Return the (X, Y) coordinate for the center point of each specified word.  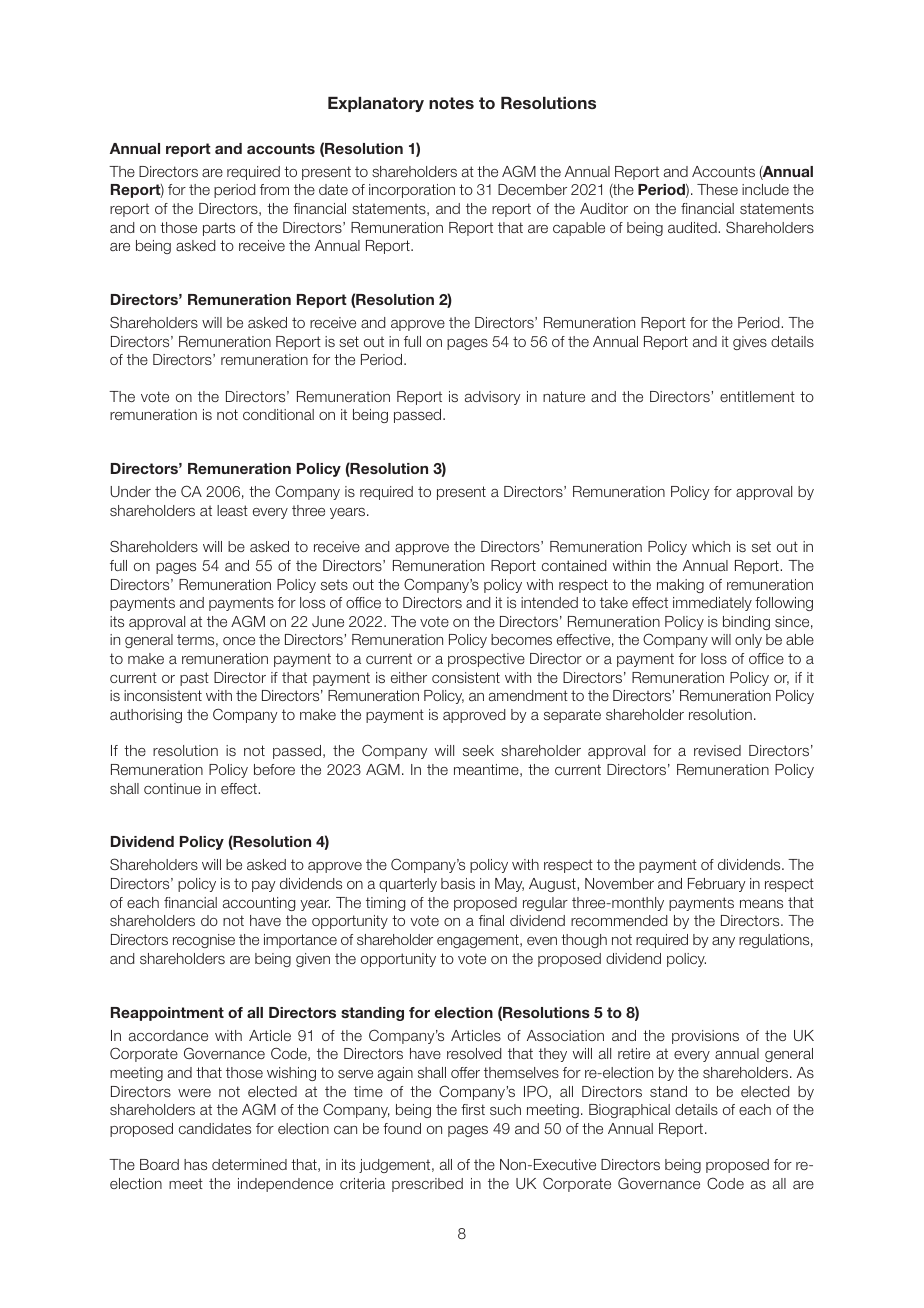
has (195, 1164)
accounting (259, 904)
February (716, 885)
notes (451, 103)
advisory (492, 398)
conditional (278, 414)
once (239, 641)
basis (458, 883)
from (274, 189)
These (717, 189)
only (748, 641)
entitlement (757, 396)
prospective (486, 660)
